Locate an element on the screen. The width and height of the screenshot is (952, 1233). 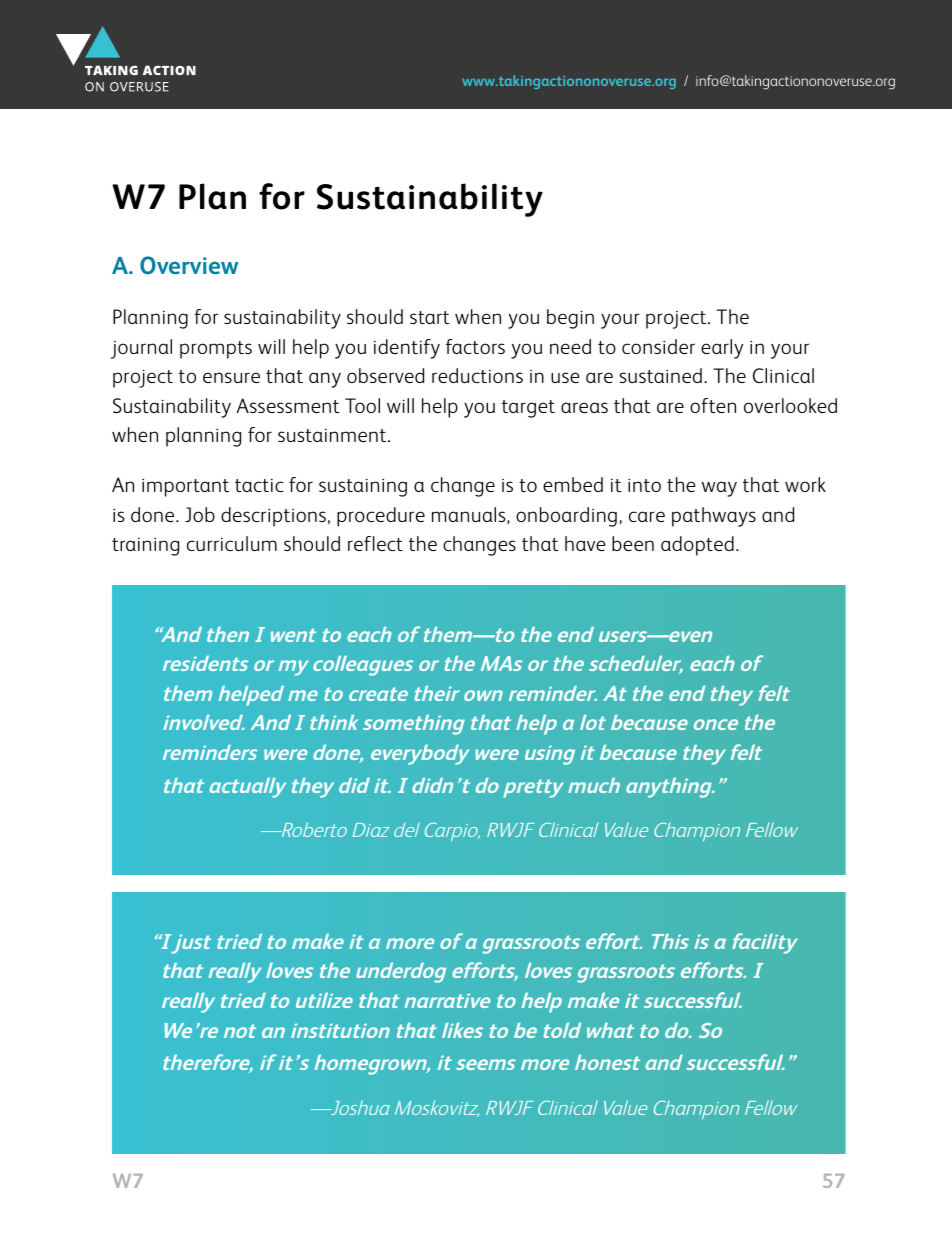
tactic is located at coordinates (259, 485).
